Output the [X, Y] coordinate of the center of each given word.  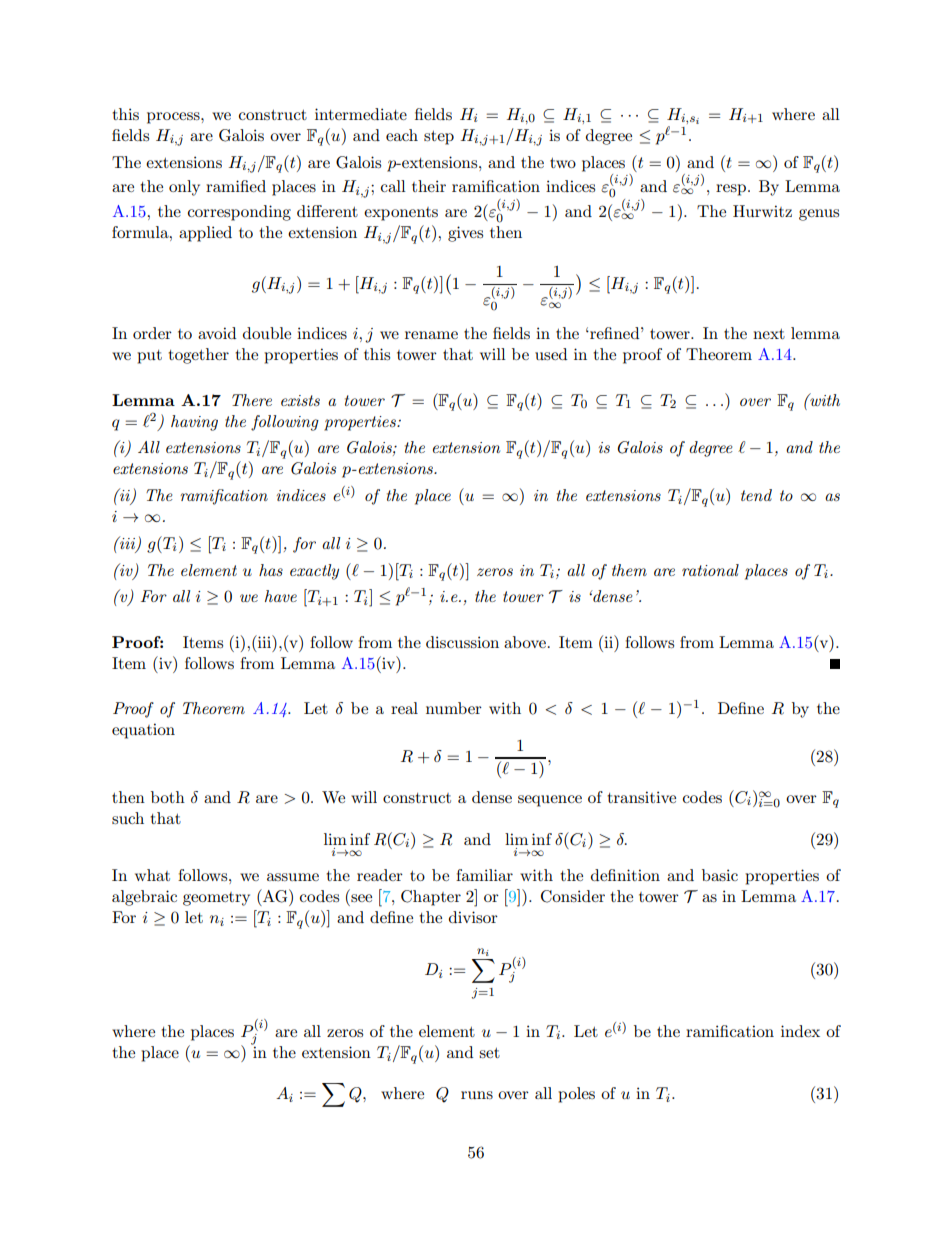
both [168, 797]
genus [819, 215]
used [551, 354]
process [174, 118]
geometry [216, 899]
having [194, 423]
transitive [641, 797]
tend [756, 495]
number [454, 708]
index [800, 1031]
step [439, 138]
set [489, 1053]
